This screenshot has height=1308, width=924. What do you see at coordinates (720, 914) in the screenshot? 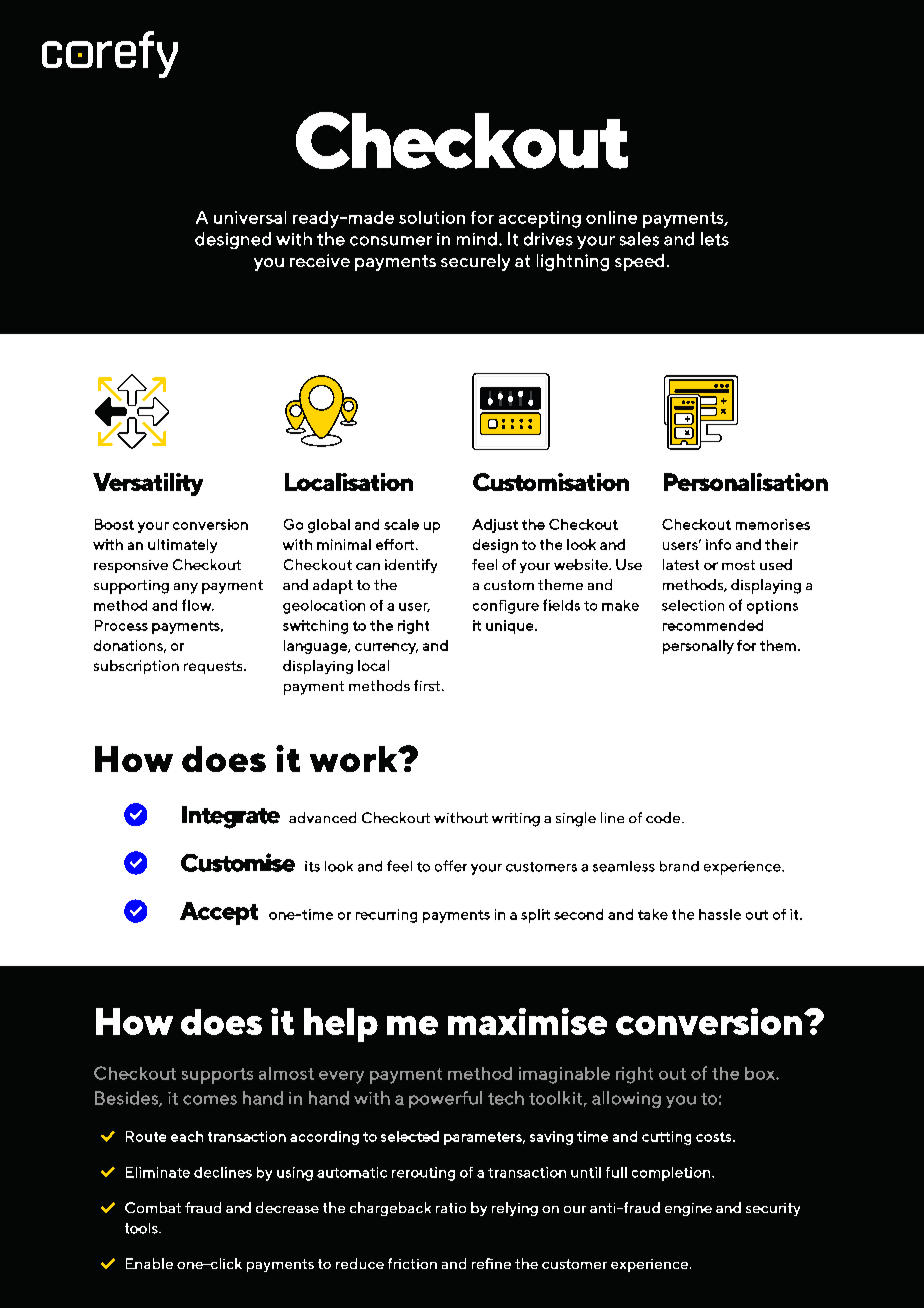
I see `hassle` at bounding box center [720, 914].
